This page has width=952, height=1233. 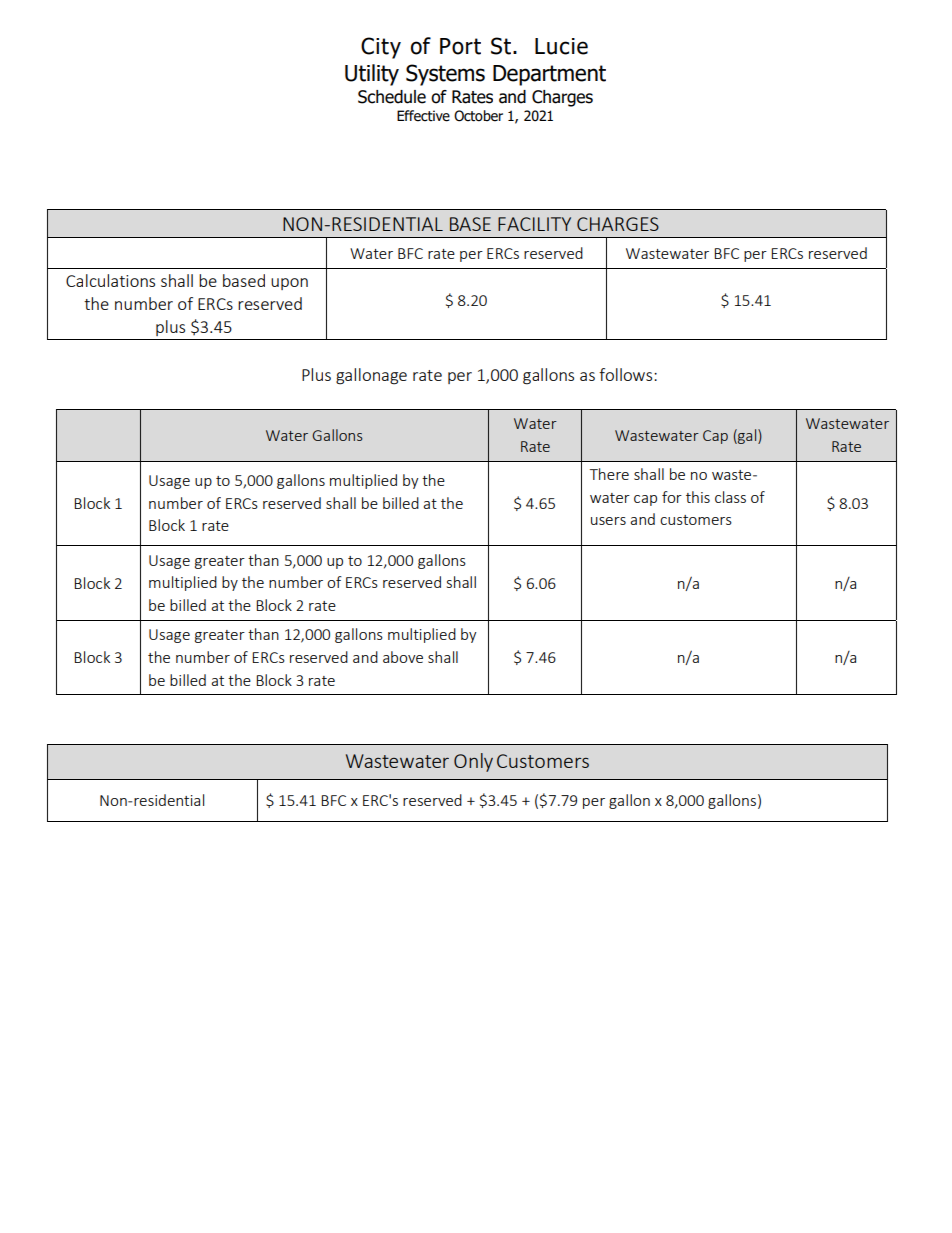 What do you see at coordinates (445, 75) in the page?
I see `Systems` at bounding box center [445, 75].
